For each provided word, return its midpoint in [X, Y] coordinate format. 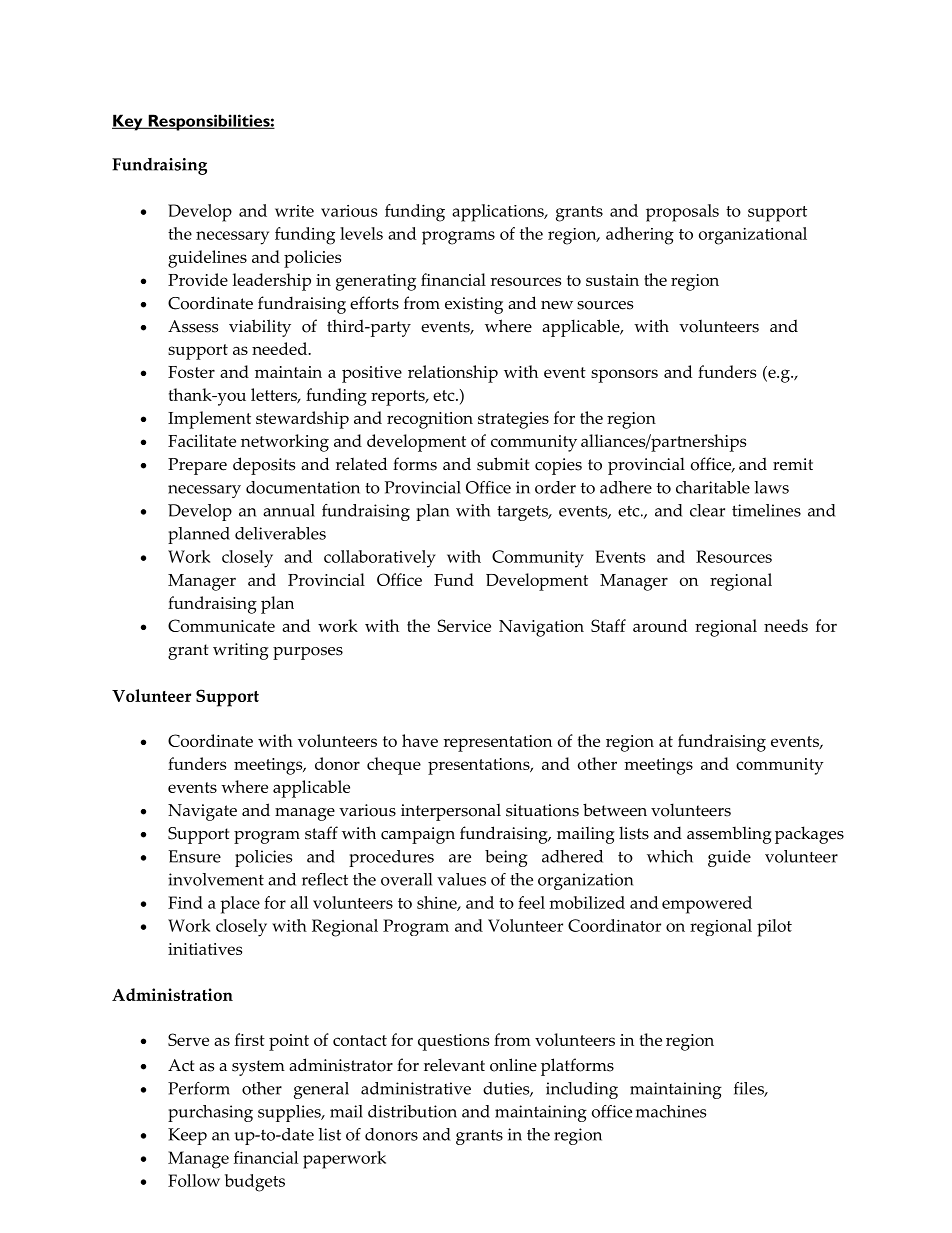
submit [503, 464]
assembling [729, 835]
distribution [412, 1111]
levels [361, 233]
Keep [187, 1136]
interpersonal [451, 812]
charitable [713, 487]
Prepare [197, 466]
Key [128, 122]
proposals [682, 213]
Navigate [202, 812]
